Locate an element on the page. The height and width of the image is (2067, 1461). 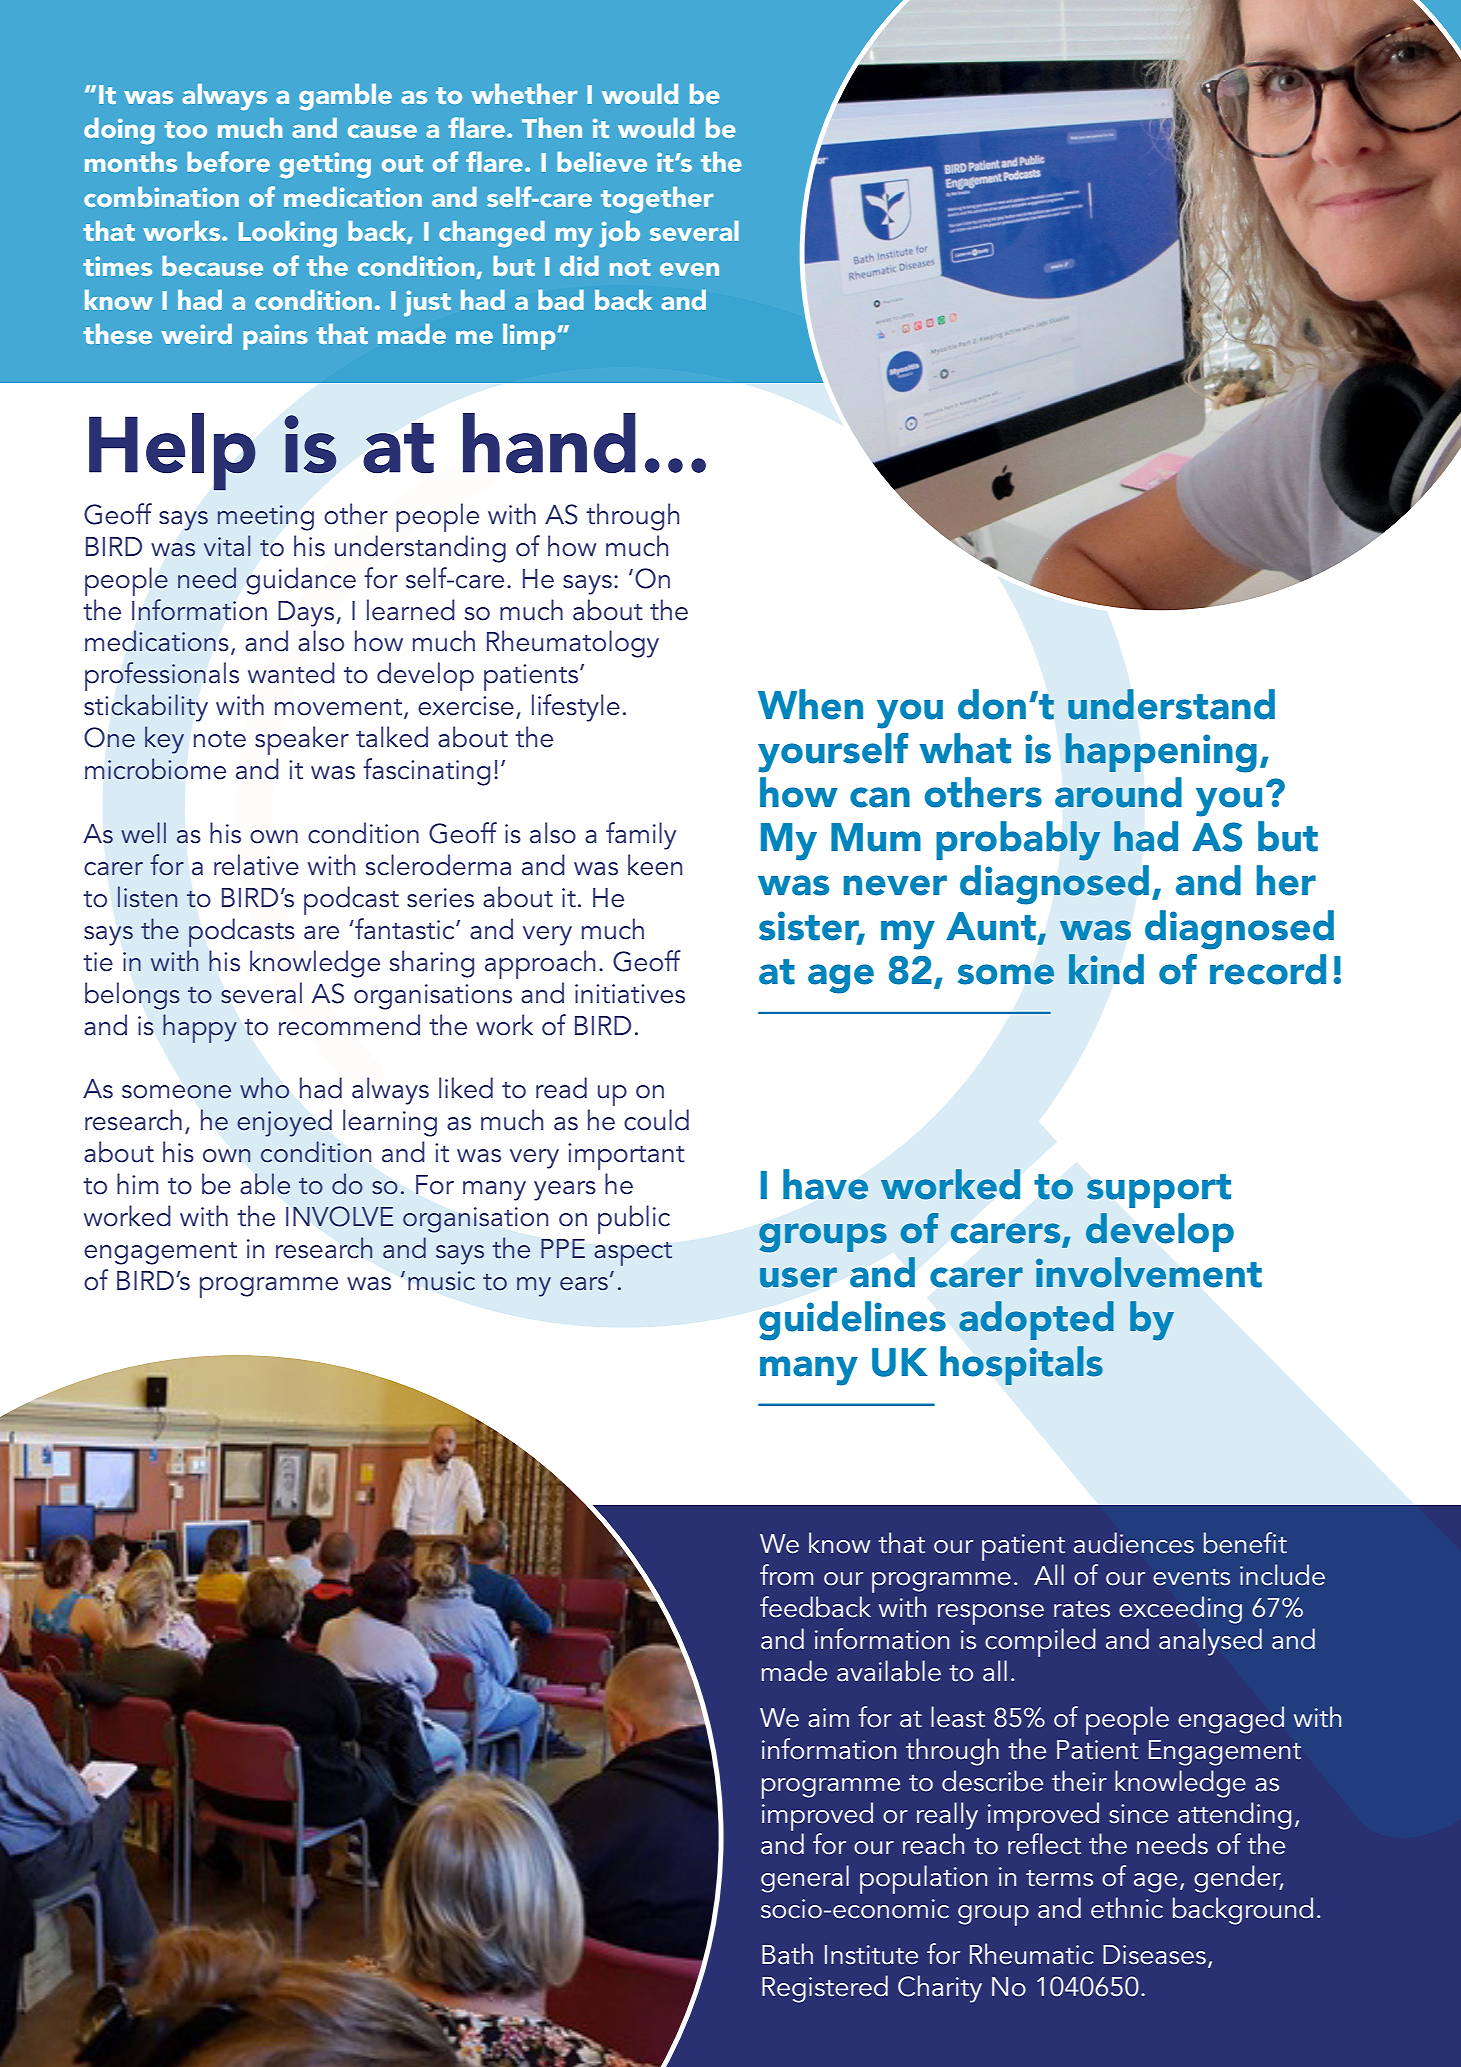
happening is located at coordinates (1161, 753).
